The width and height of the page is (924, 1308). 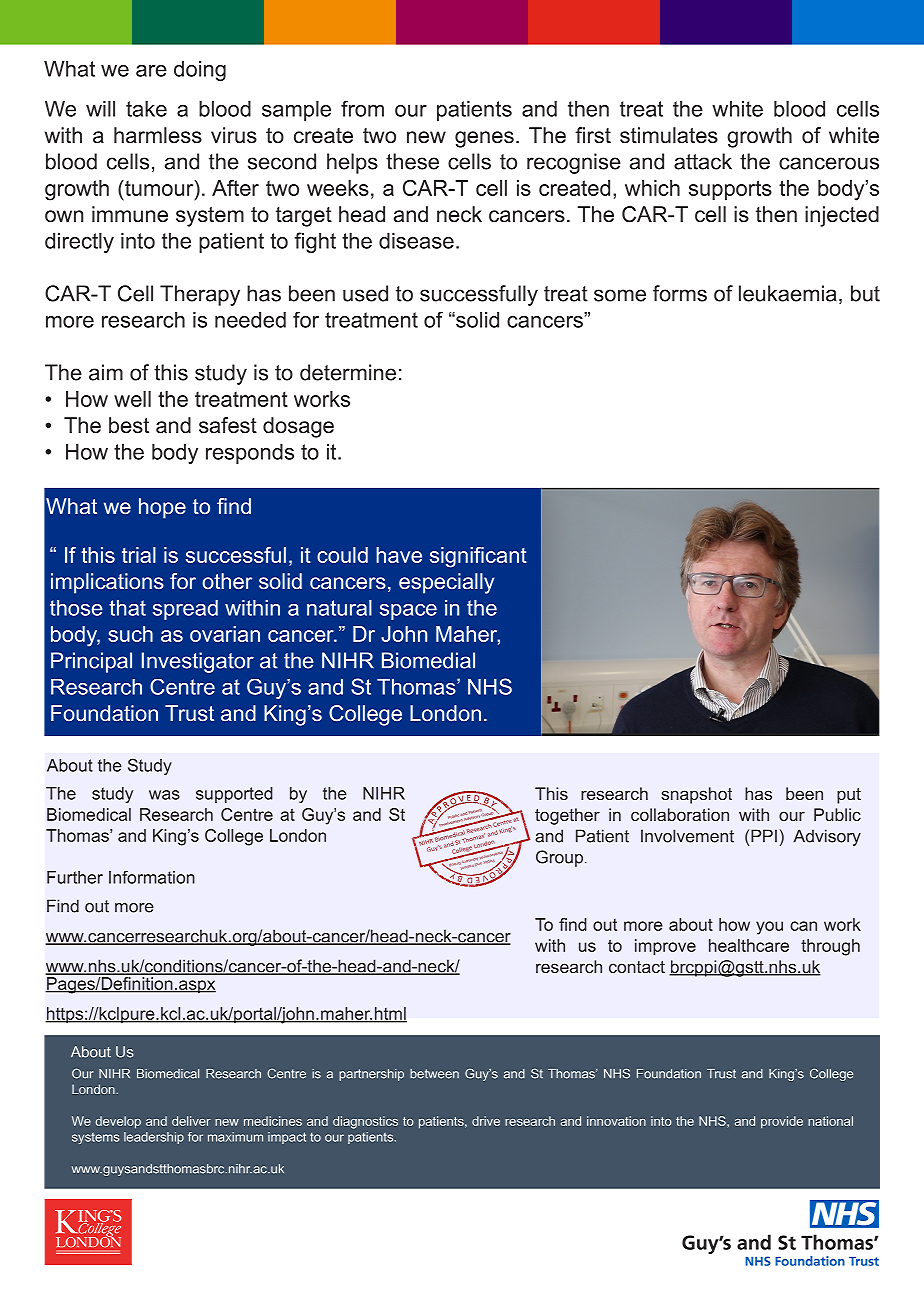 What do you see at coordinates (484, 139) in the page?
I see `genes` at bounding box center [484, 139].
